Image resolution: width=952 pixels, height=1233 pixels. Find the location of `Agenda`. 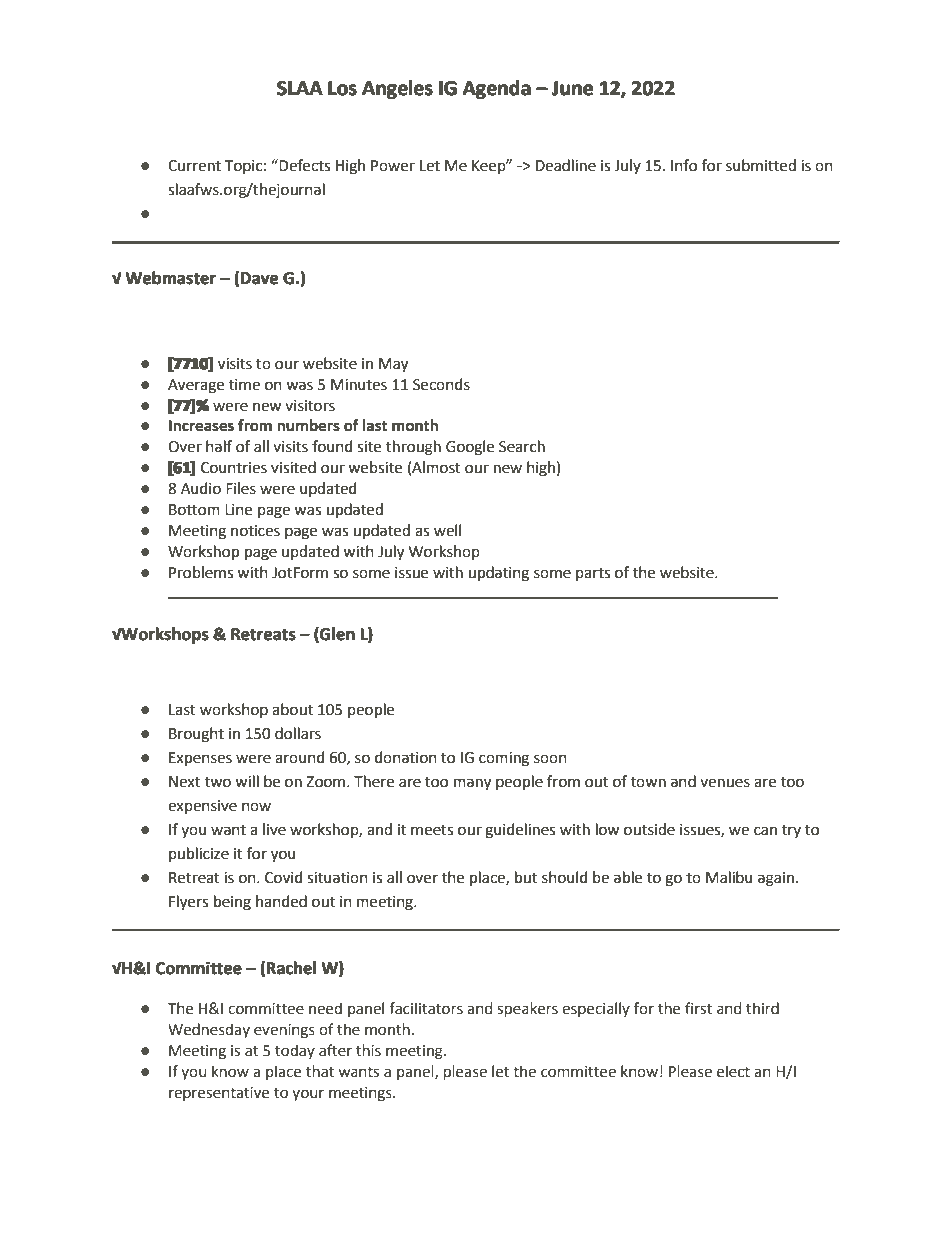

Agenda is located at coordinates (496, 89).
